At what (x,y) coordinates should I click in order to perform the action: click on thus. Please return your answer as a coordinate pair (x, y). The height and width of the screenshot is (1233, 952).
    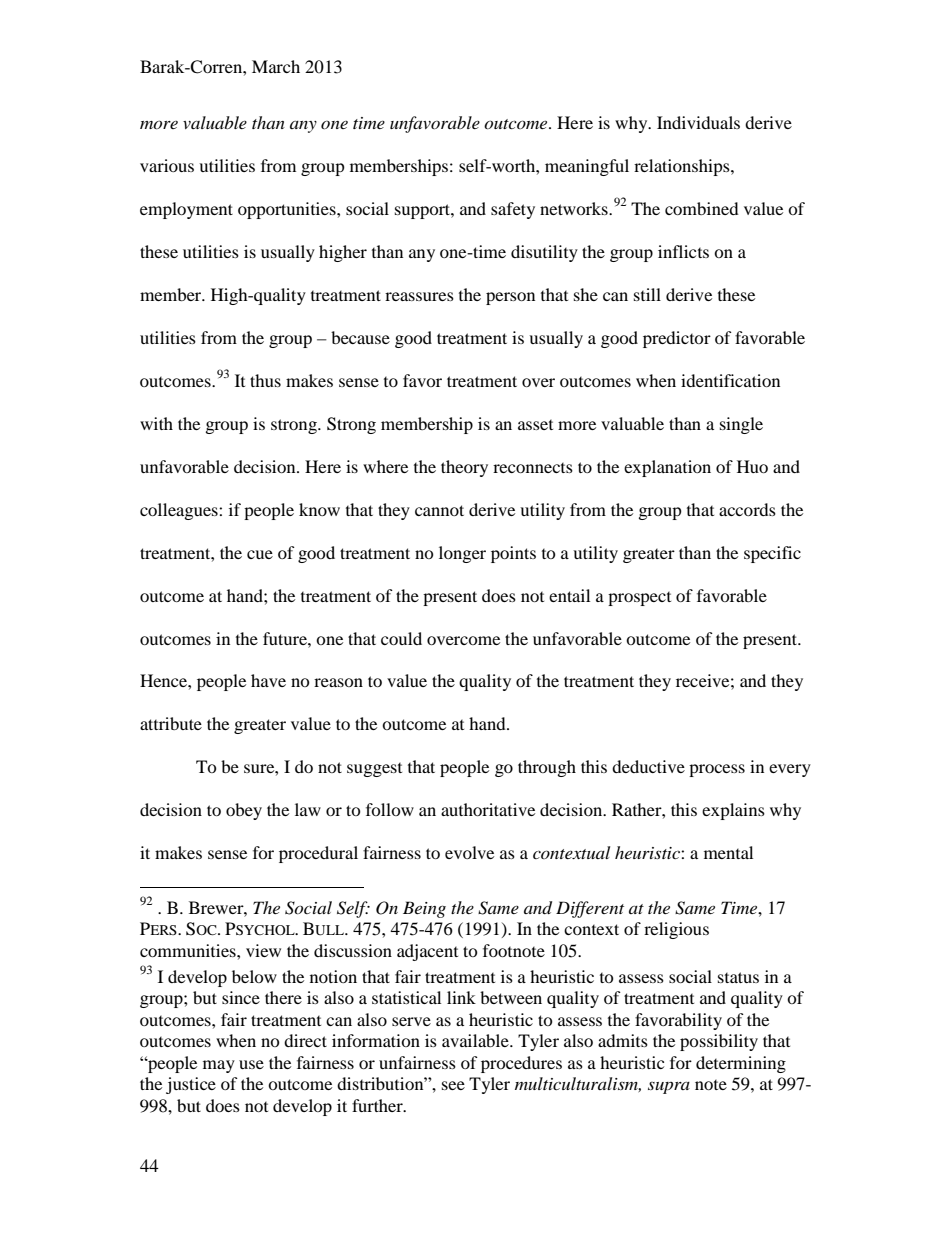
    Looking at the image, I should click on (265, 380).
